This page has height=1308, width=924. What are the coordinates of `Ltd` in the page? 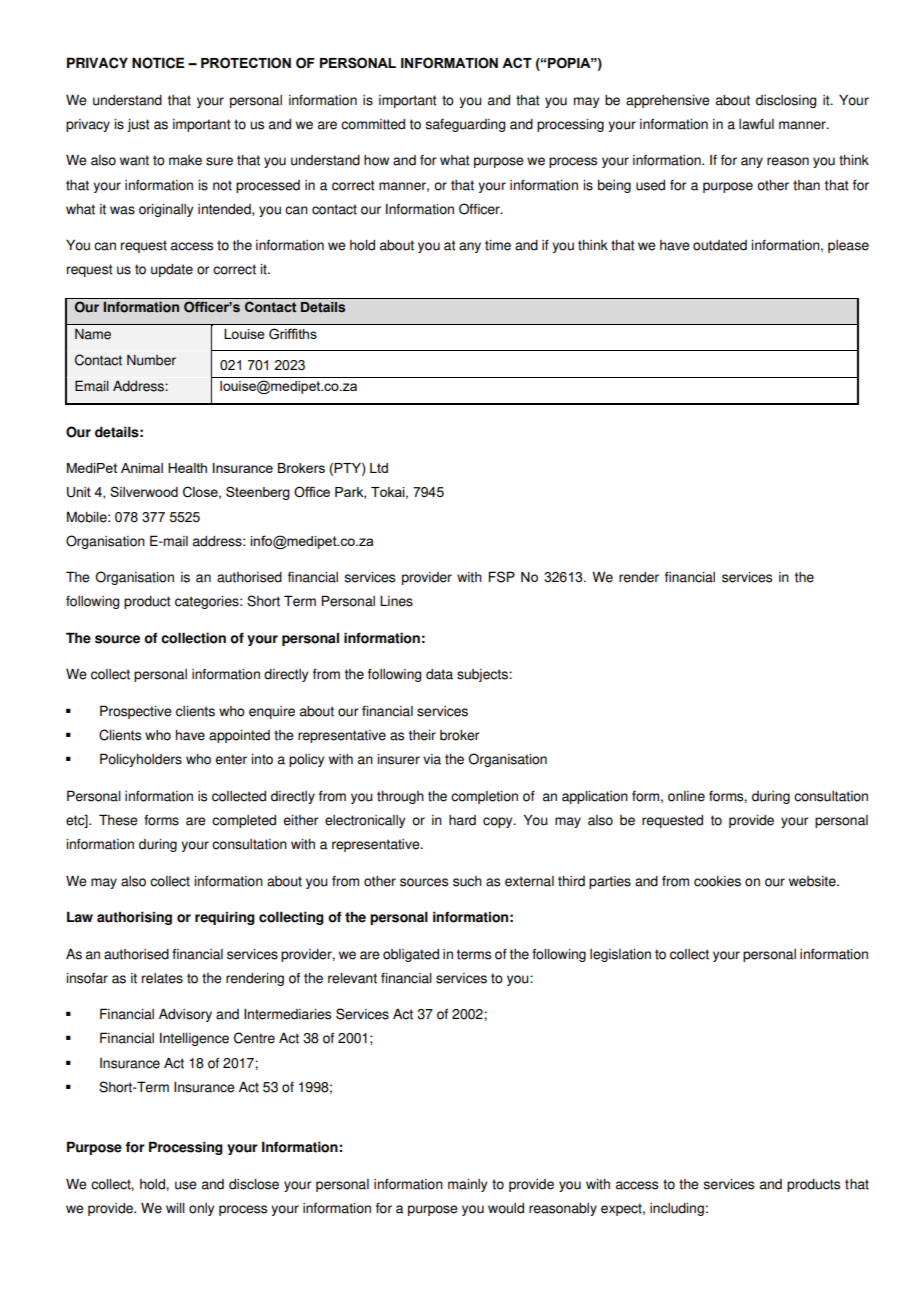 It's located at (379, 468).
